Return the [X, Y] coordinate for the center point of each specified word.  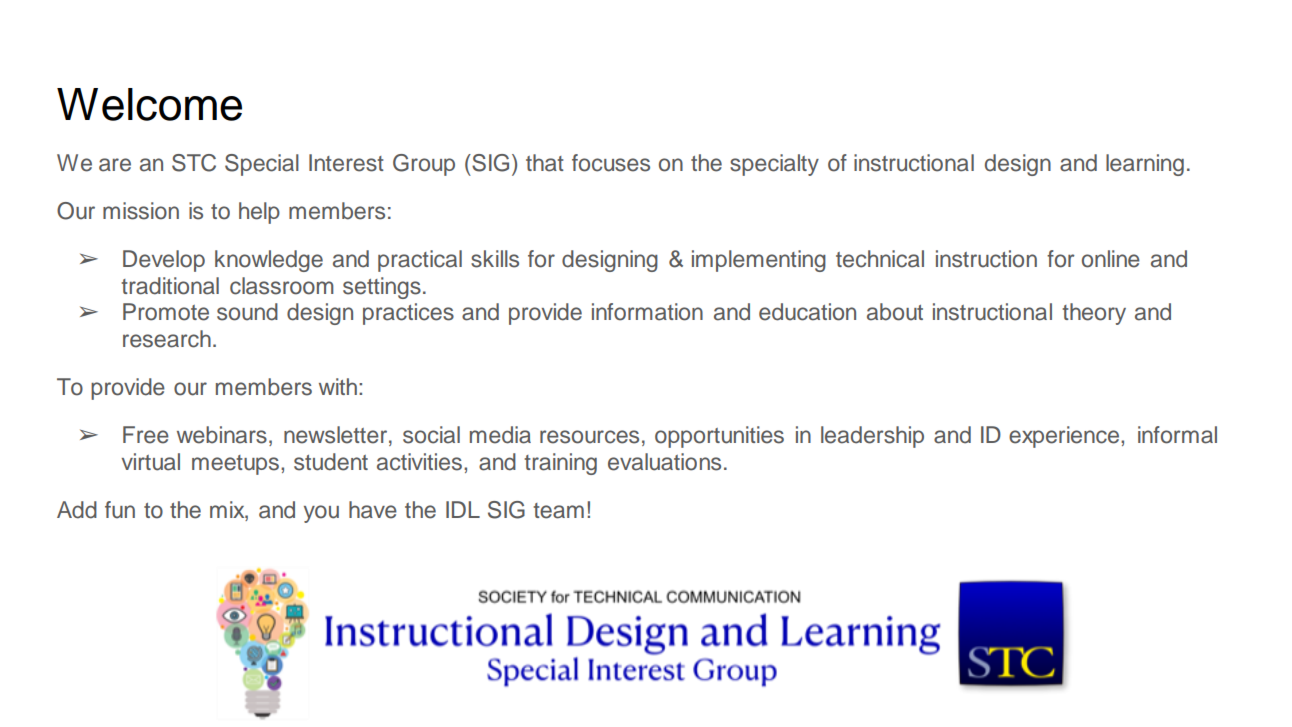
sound [247, 312]
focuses [611, 163]
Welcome [149, 104]
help [259, 213]
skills [495, 259]
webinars [222, 435]
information [647, 312]
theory [1094, 314]
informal [1177, 435]
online [1111, 259]
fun [120, 510]
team [558, 511]
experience [1065, 437]
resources [589, 437]
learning [1145, 165]
